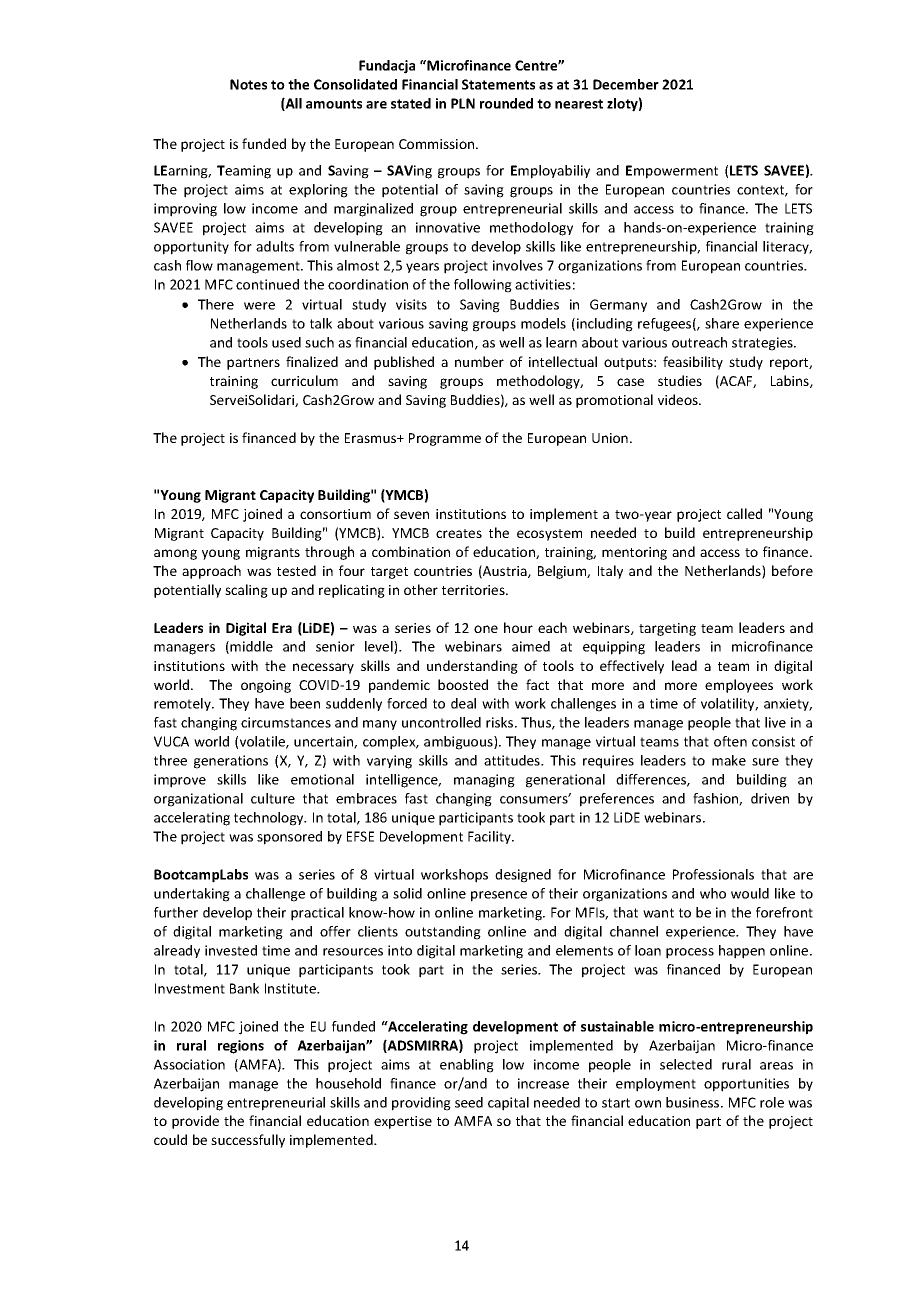 The width and height of the screenshot is (924, 1307). I want to click on one, so click(486, 629).
